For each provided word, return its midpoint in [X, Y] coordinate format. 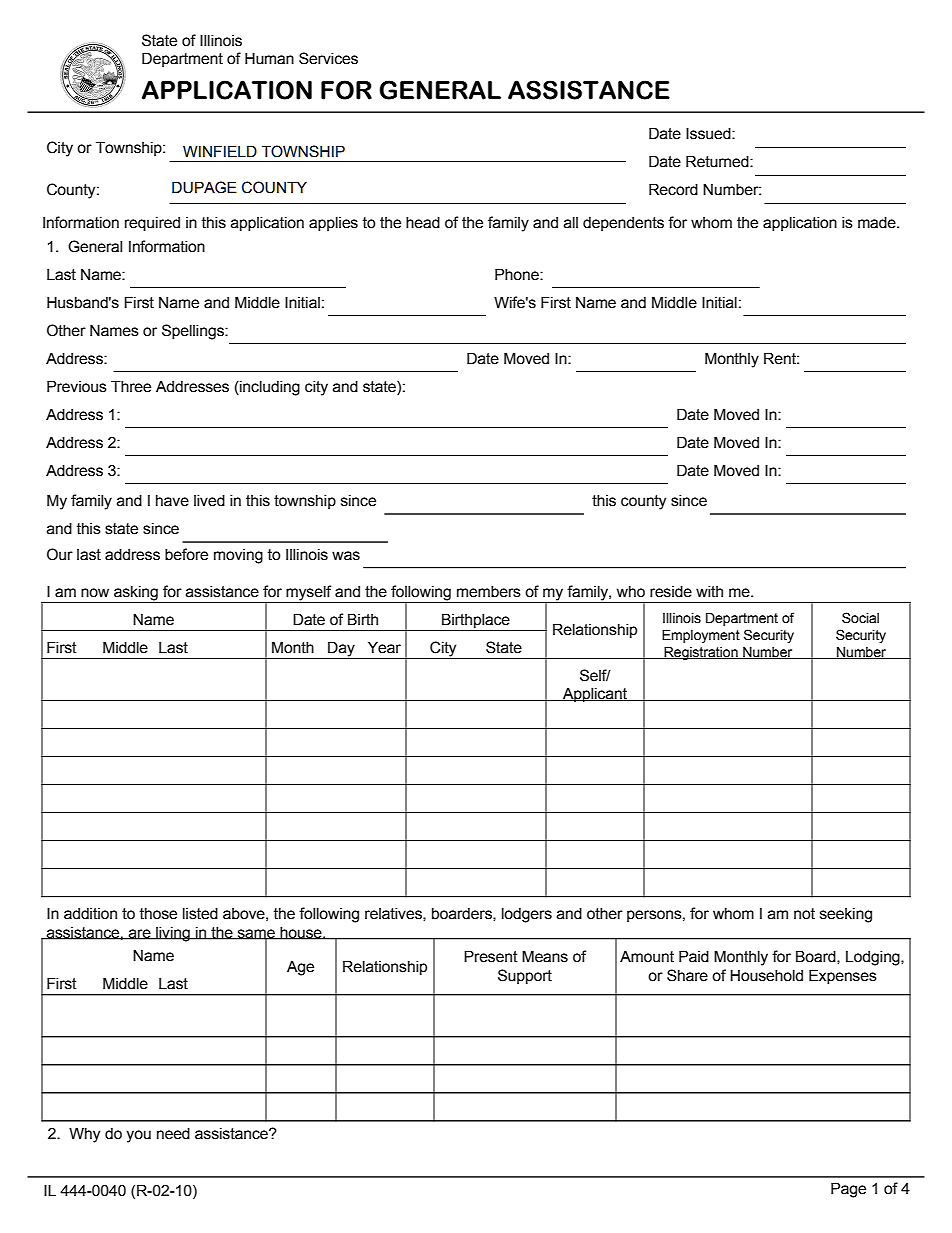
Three [131, 386]
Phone [518, 274]
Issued [709, 133]
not [804, 914]
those [158, 914]
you [138, 1136]
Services [328, 58]
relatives [394, 914]
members [489, 592]
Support [525, 976]
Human [269, 58]
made [878, 223]
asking [136, 593]
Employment [701, 636]
